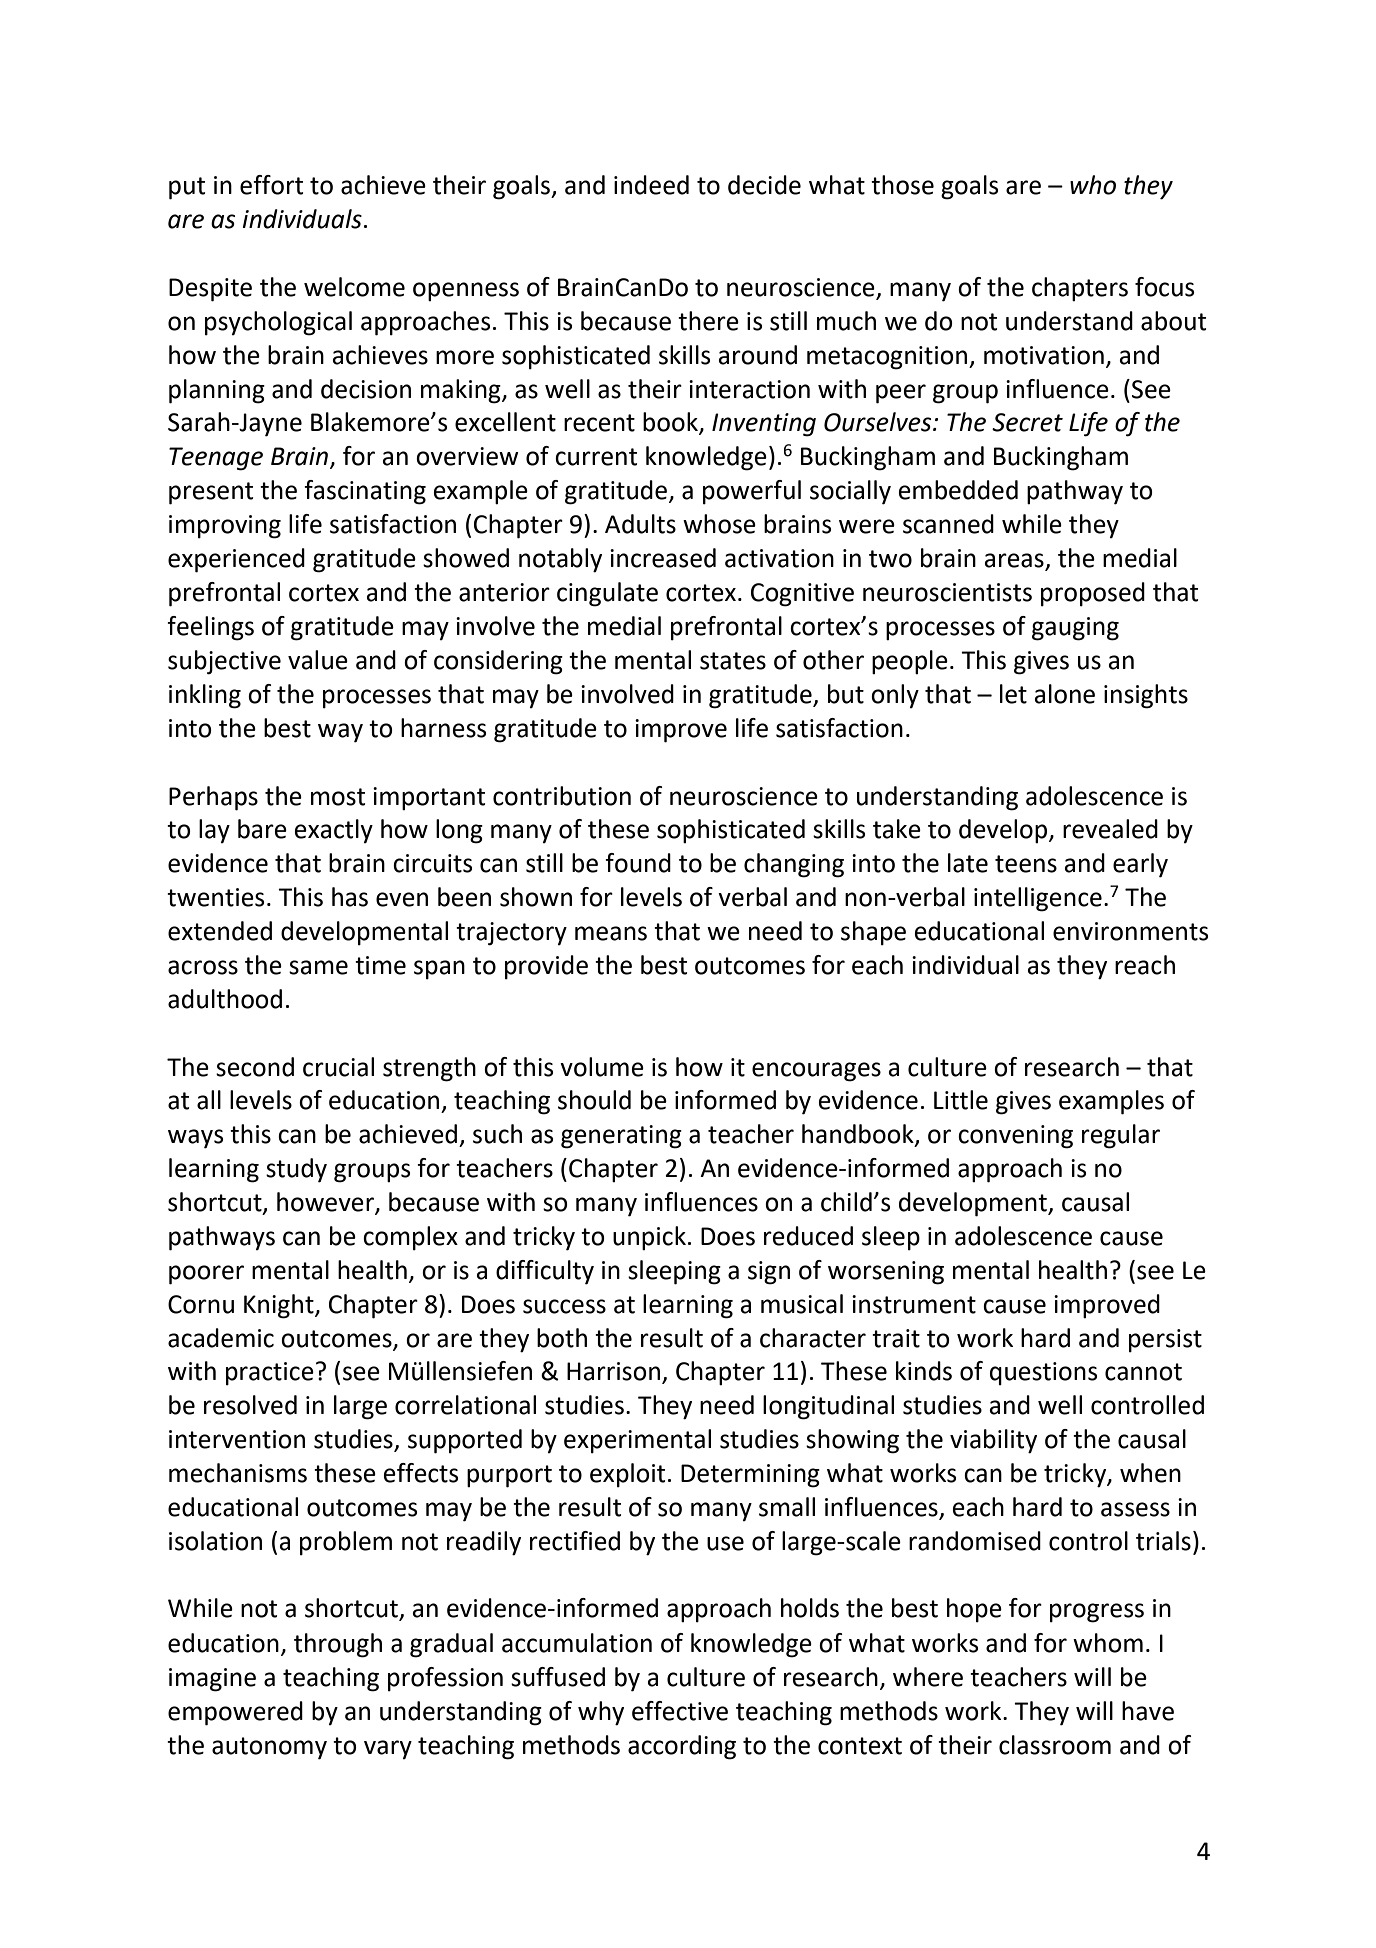  Describe the element at coordinates (1164, 287) in the image. I see `focus` at that location.
